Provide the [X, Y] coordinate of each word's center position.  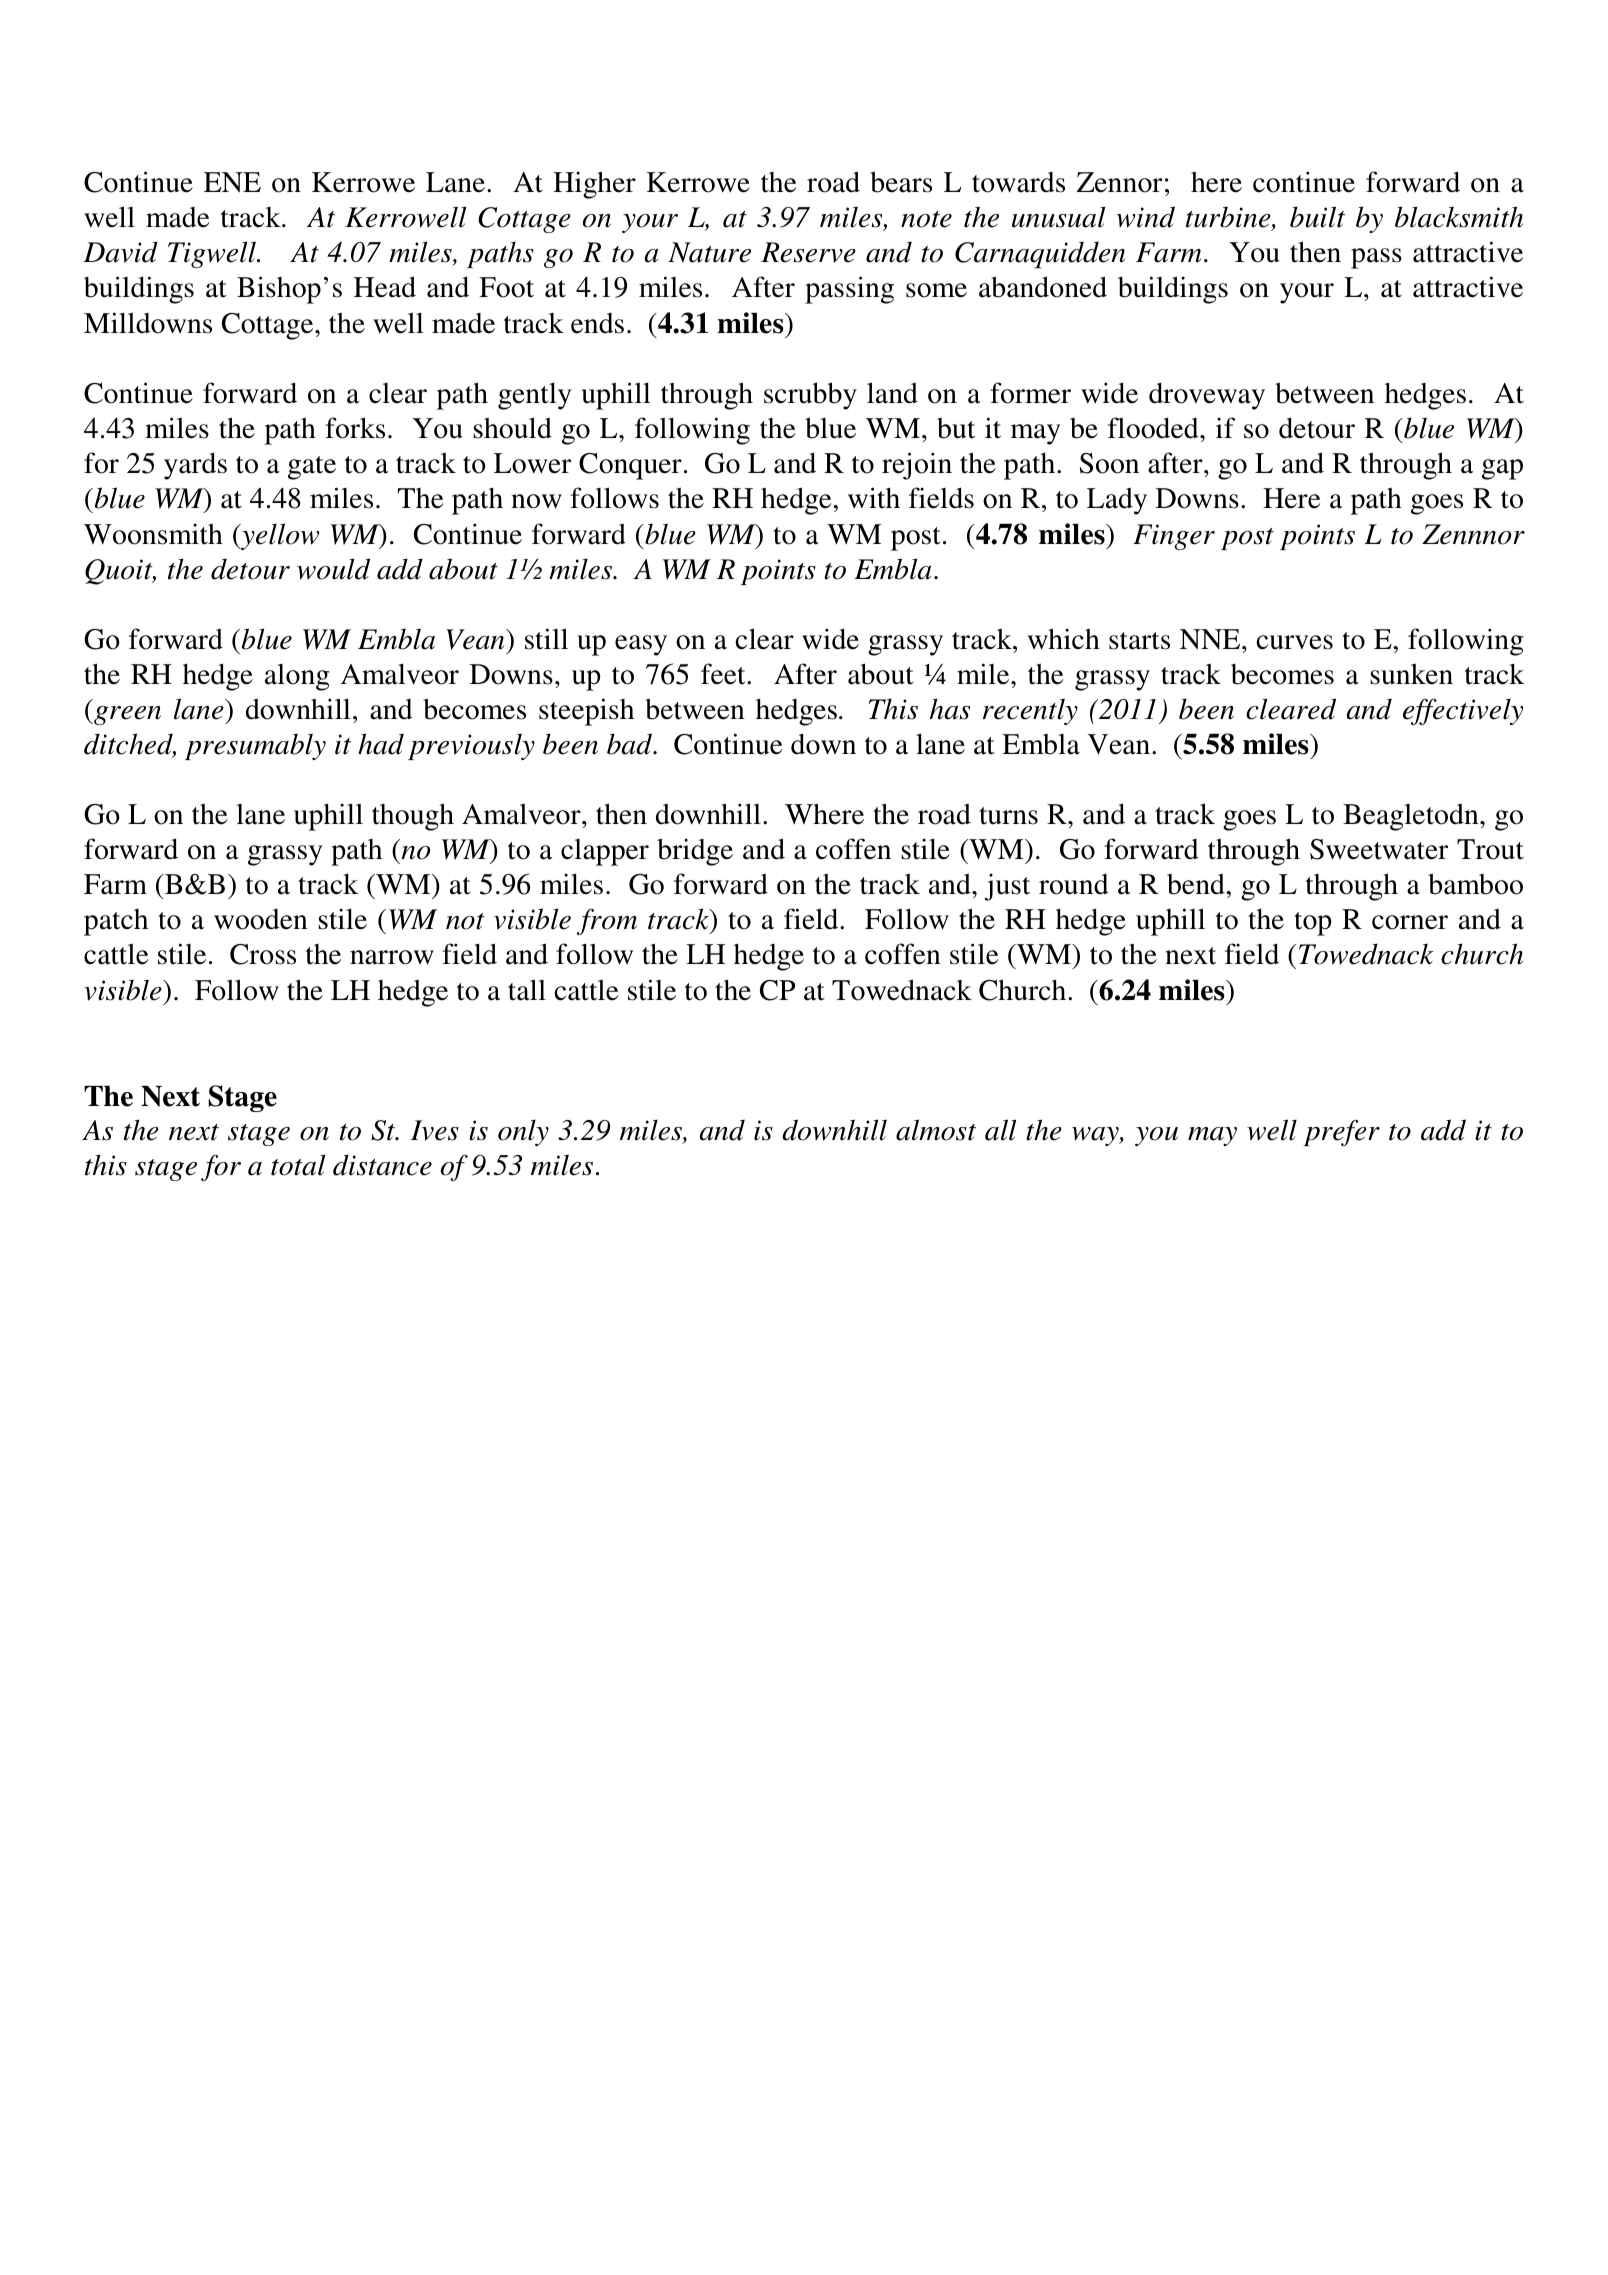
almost [936, 1130]
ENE [232, 182]
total [298, 1165]
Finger [1174, 537]
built [1317, 217]
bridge [695, 852]
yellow [279, 536]
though [413, 817]
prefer [1342, 1132]
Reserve [808, 252]
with [874, 498]
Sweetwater [1379, 849]
